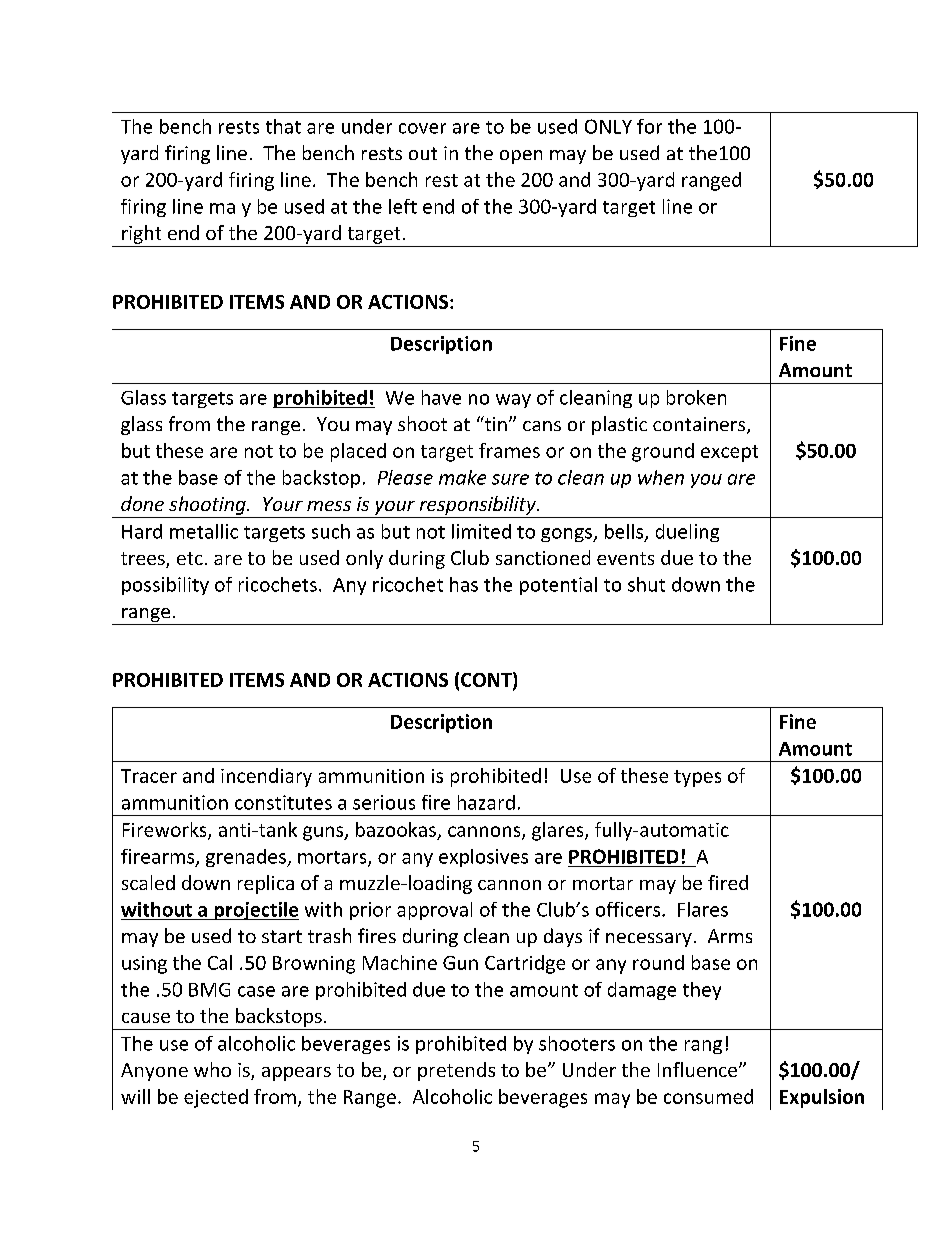 The image size is (952, 1233). I want to click on who, so click(212, 1069).
